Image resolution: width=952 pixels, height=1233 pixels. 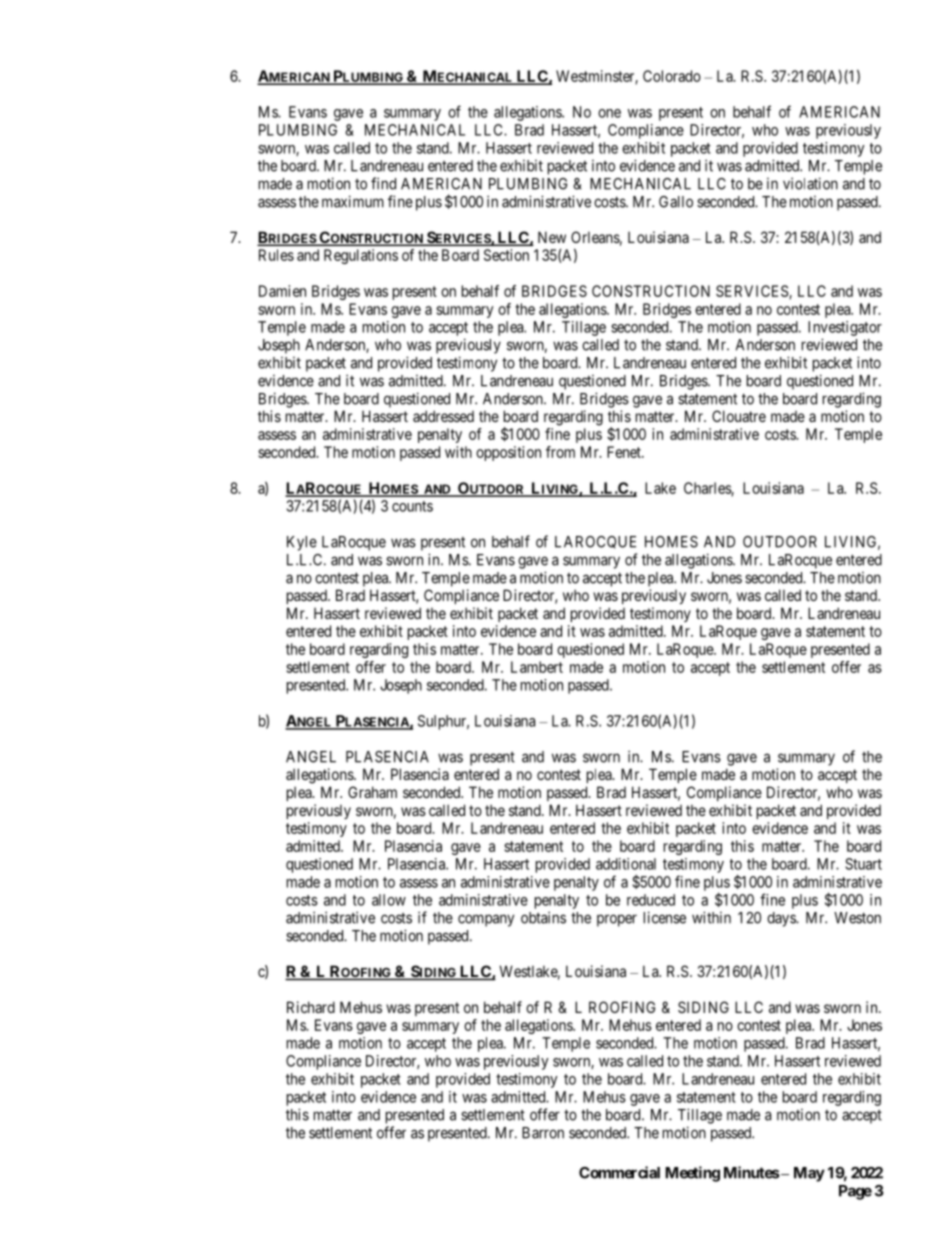 What do you see at coordinates (543, 1133) in the screenshot?
I see `Barron` at bounding box center [543, 1133].
